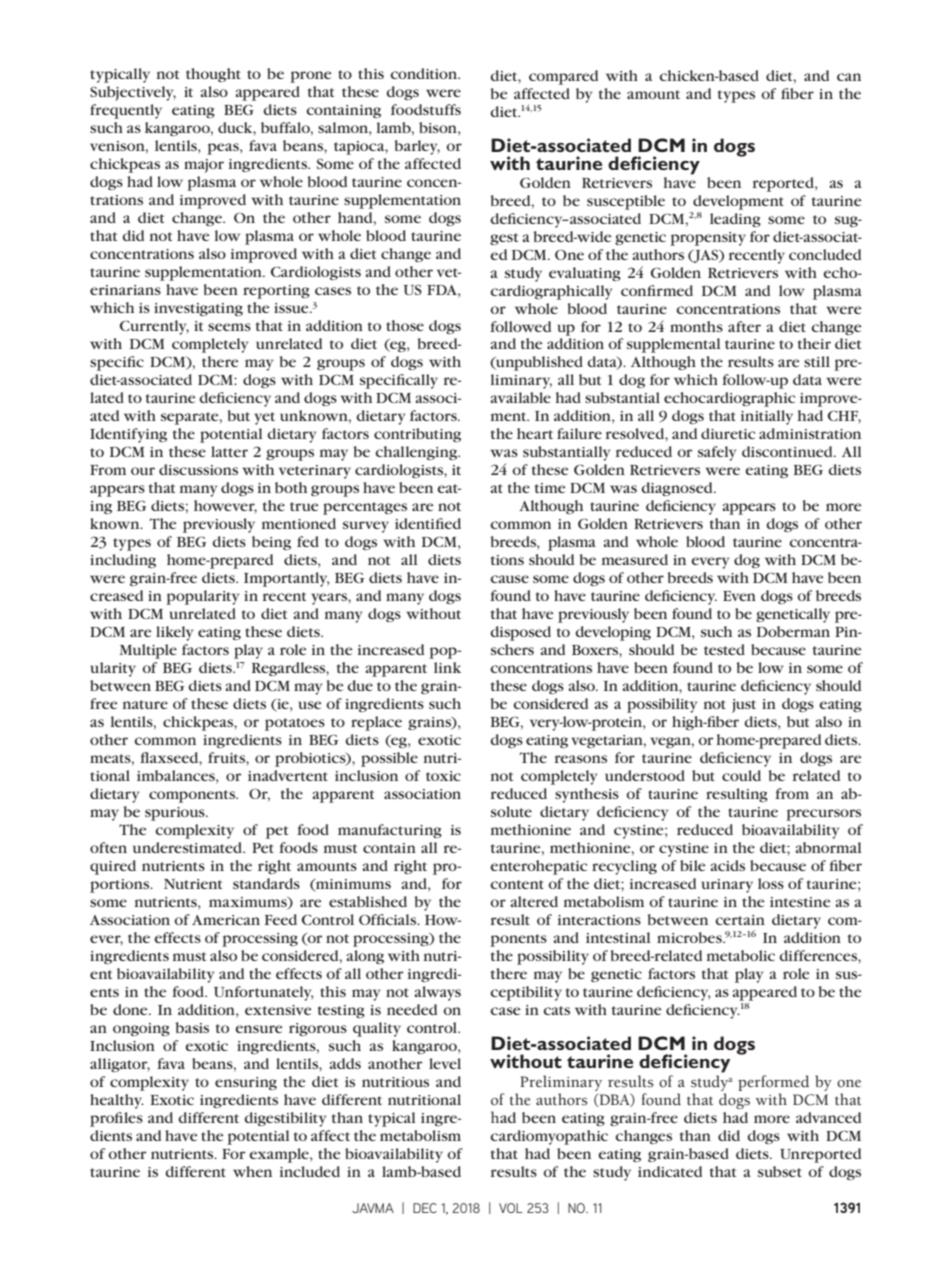 This image has width=952, height=1275. What do you see at coordinates (213, 75) in the image?
I see `thought` at bounding box center [213, 75].
